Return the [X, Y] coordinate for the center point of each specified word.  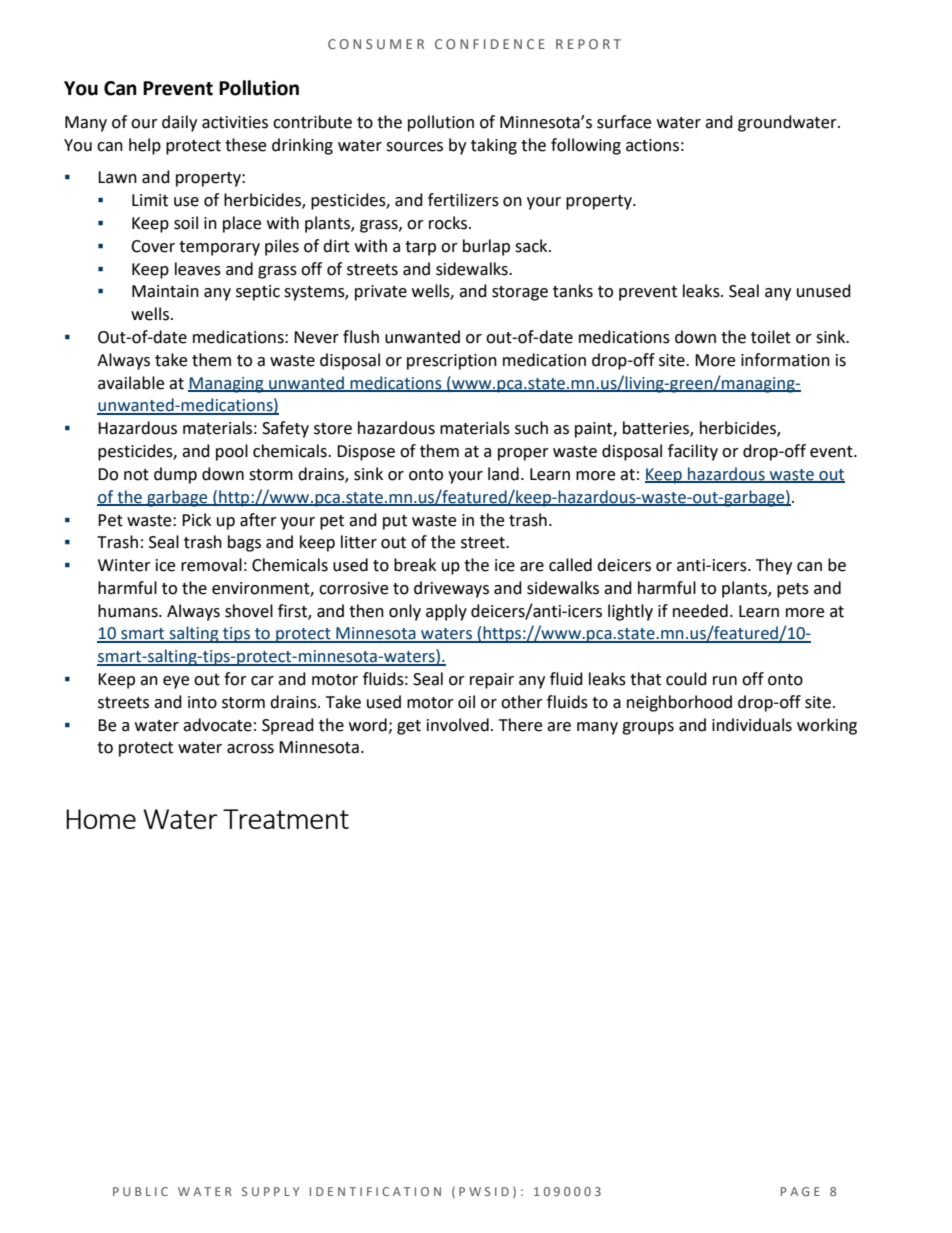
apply [446, 612]
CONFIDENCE [490, 44]
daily [179, 123]
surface [624, 122]
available [131, 383]
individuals [752, 725]
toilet [771, 337]
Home [101, 819]
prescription [452, 362]
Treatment [286, 819]
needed [700, 611]
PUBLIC [140, 1191]
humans [129, 611]
